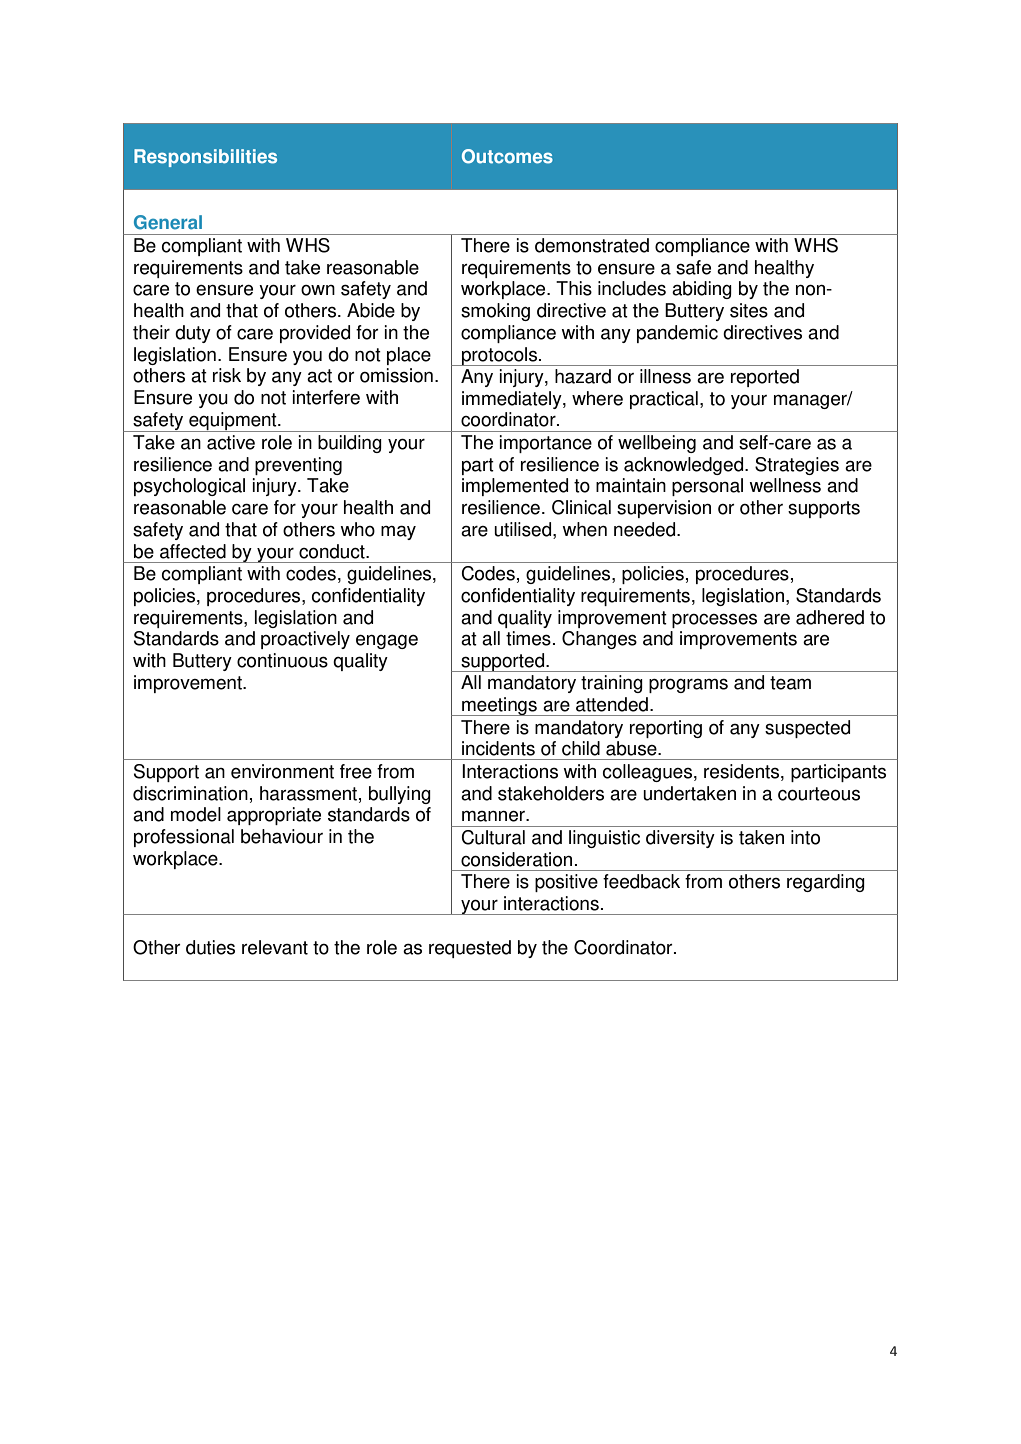 This image has width=1021, height=1444. Describe the element at coordinates (498, 748) in the image. I see `incidents` at that location.
